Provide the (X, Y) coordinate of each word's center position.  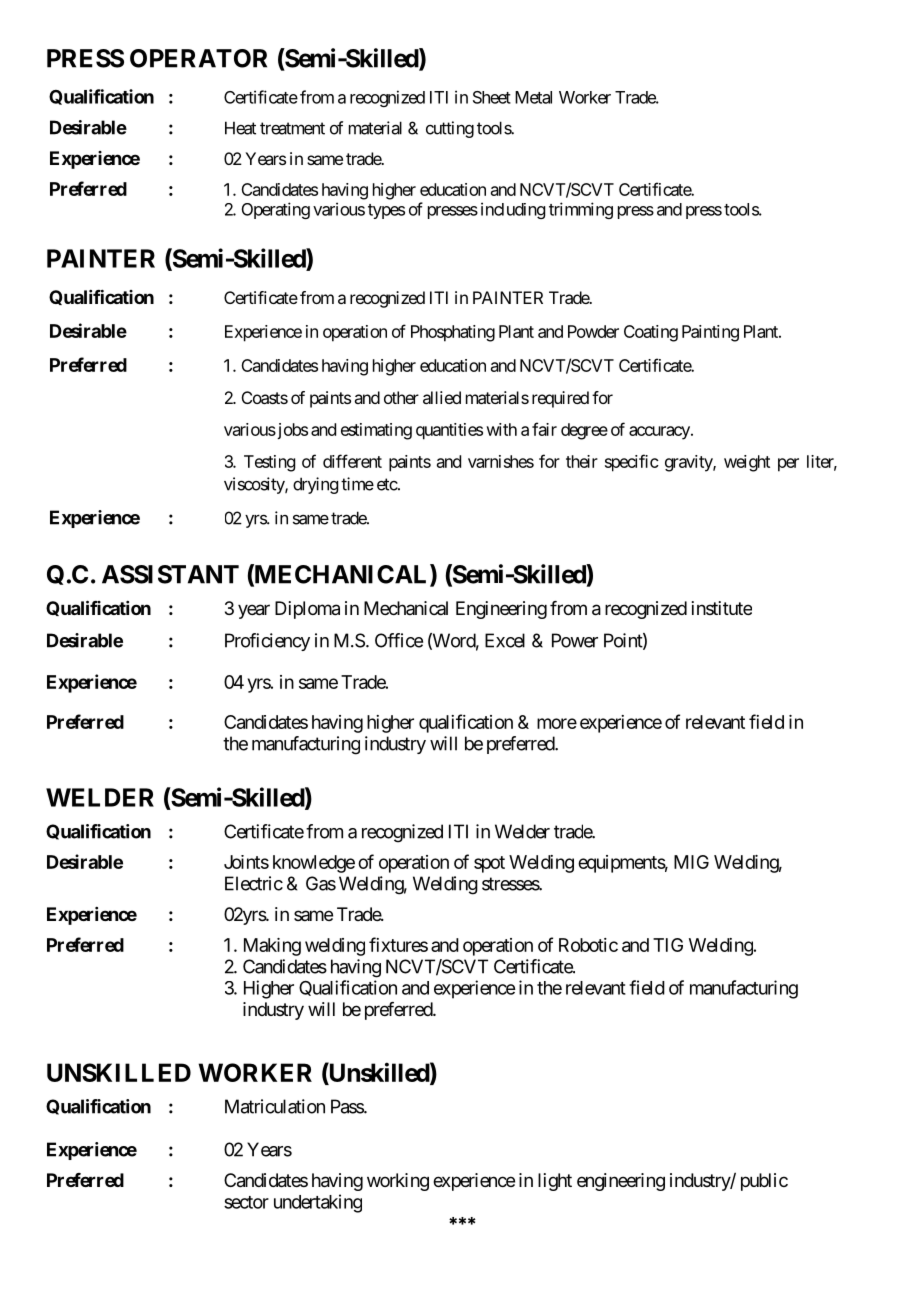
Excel (505, 640)
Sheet (492, 97)
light (555, 1182)
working (398, 1182)
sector (246, 1202)
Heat (240, 128)
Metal (533, 97)
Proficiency (267, 642)
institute (722, 608)
